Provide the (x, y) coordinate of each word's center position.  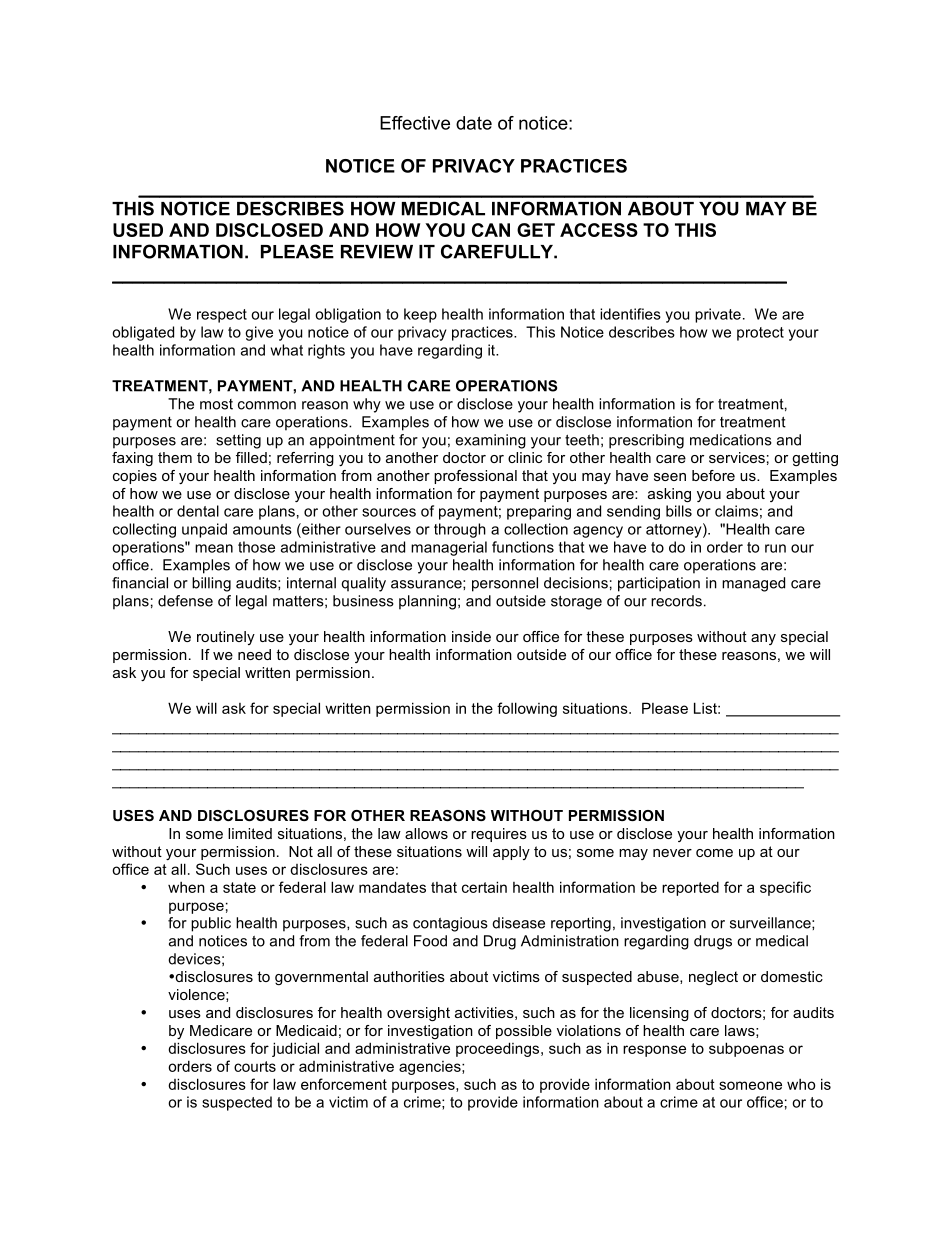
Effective (415, 123)
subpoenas (746, 1049)
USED (138, 230)
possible (524, 1032)
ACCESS (599, 230)
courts (255, 1066)
